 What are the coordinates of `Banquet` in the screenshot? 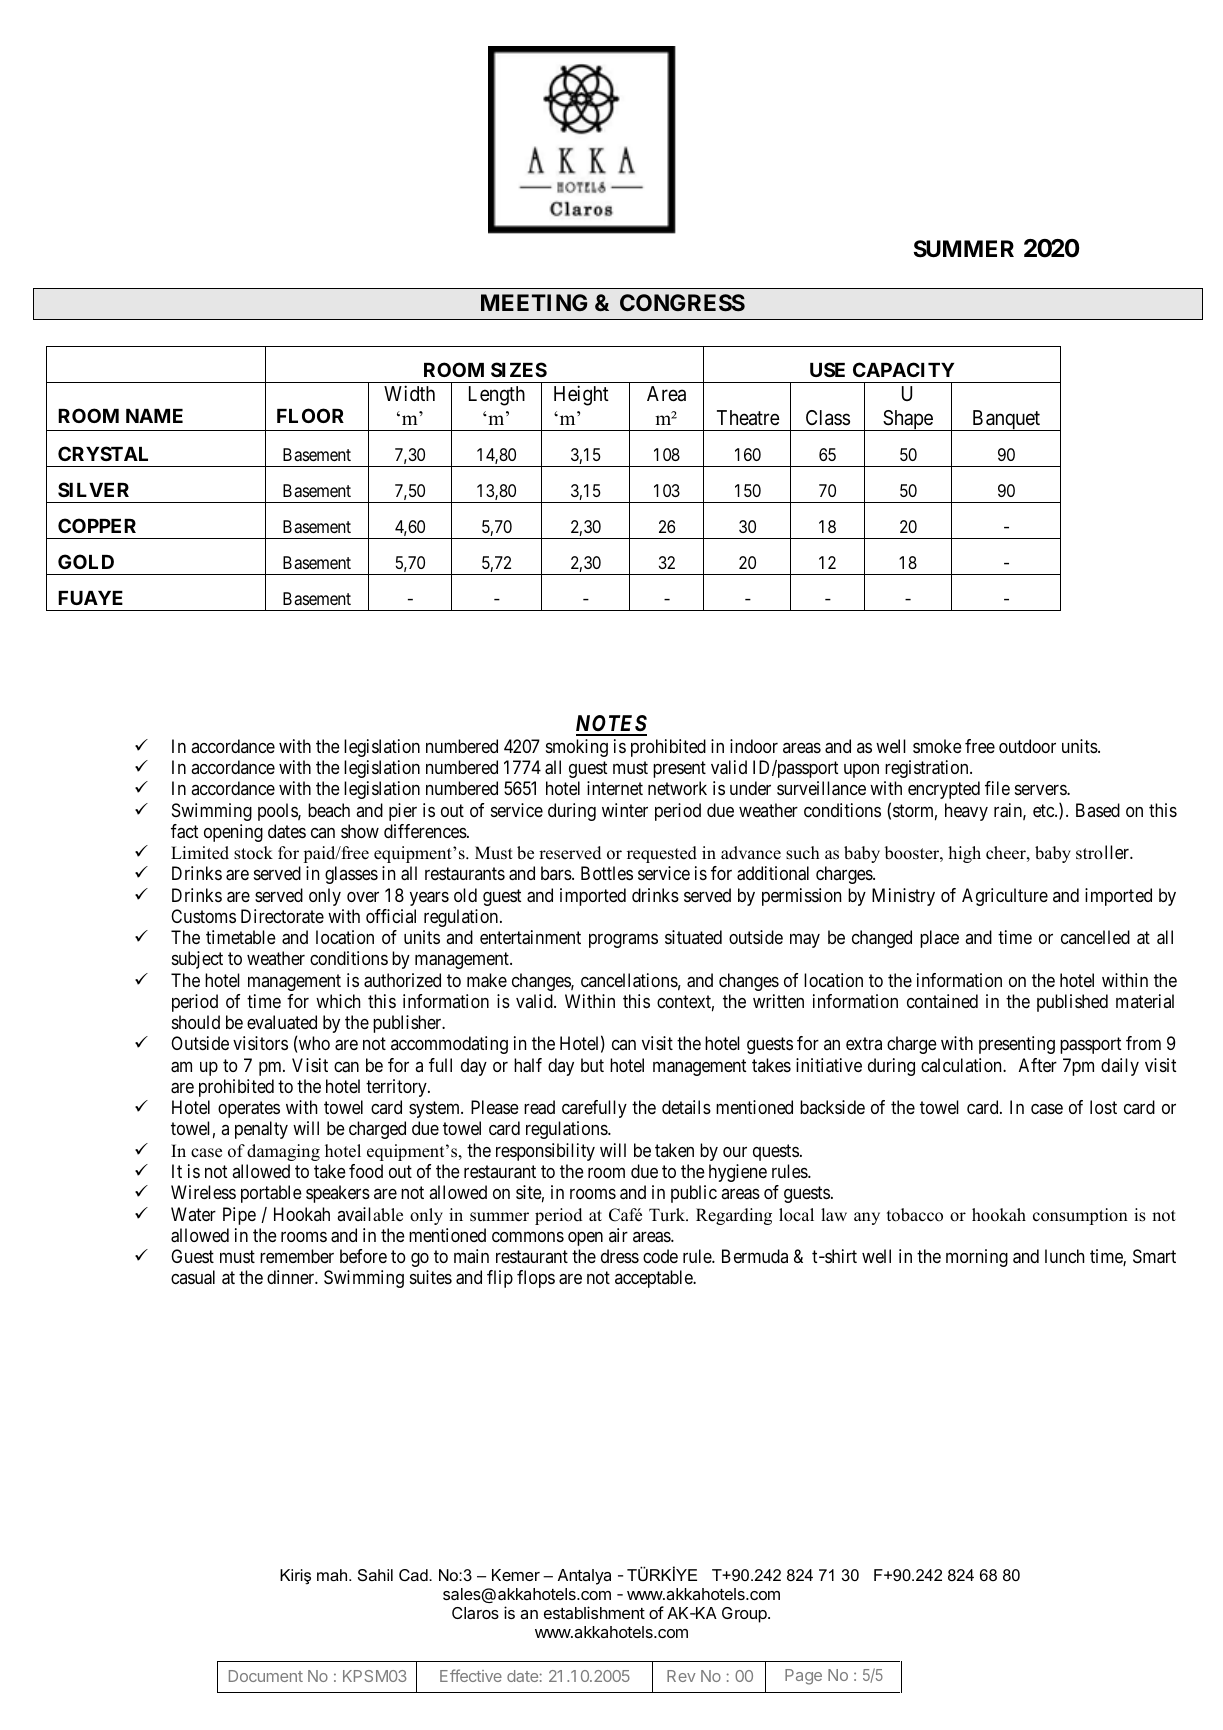 It's located at (1006, 420).
